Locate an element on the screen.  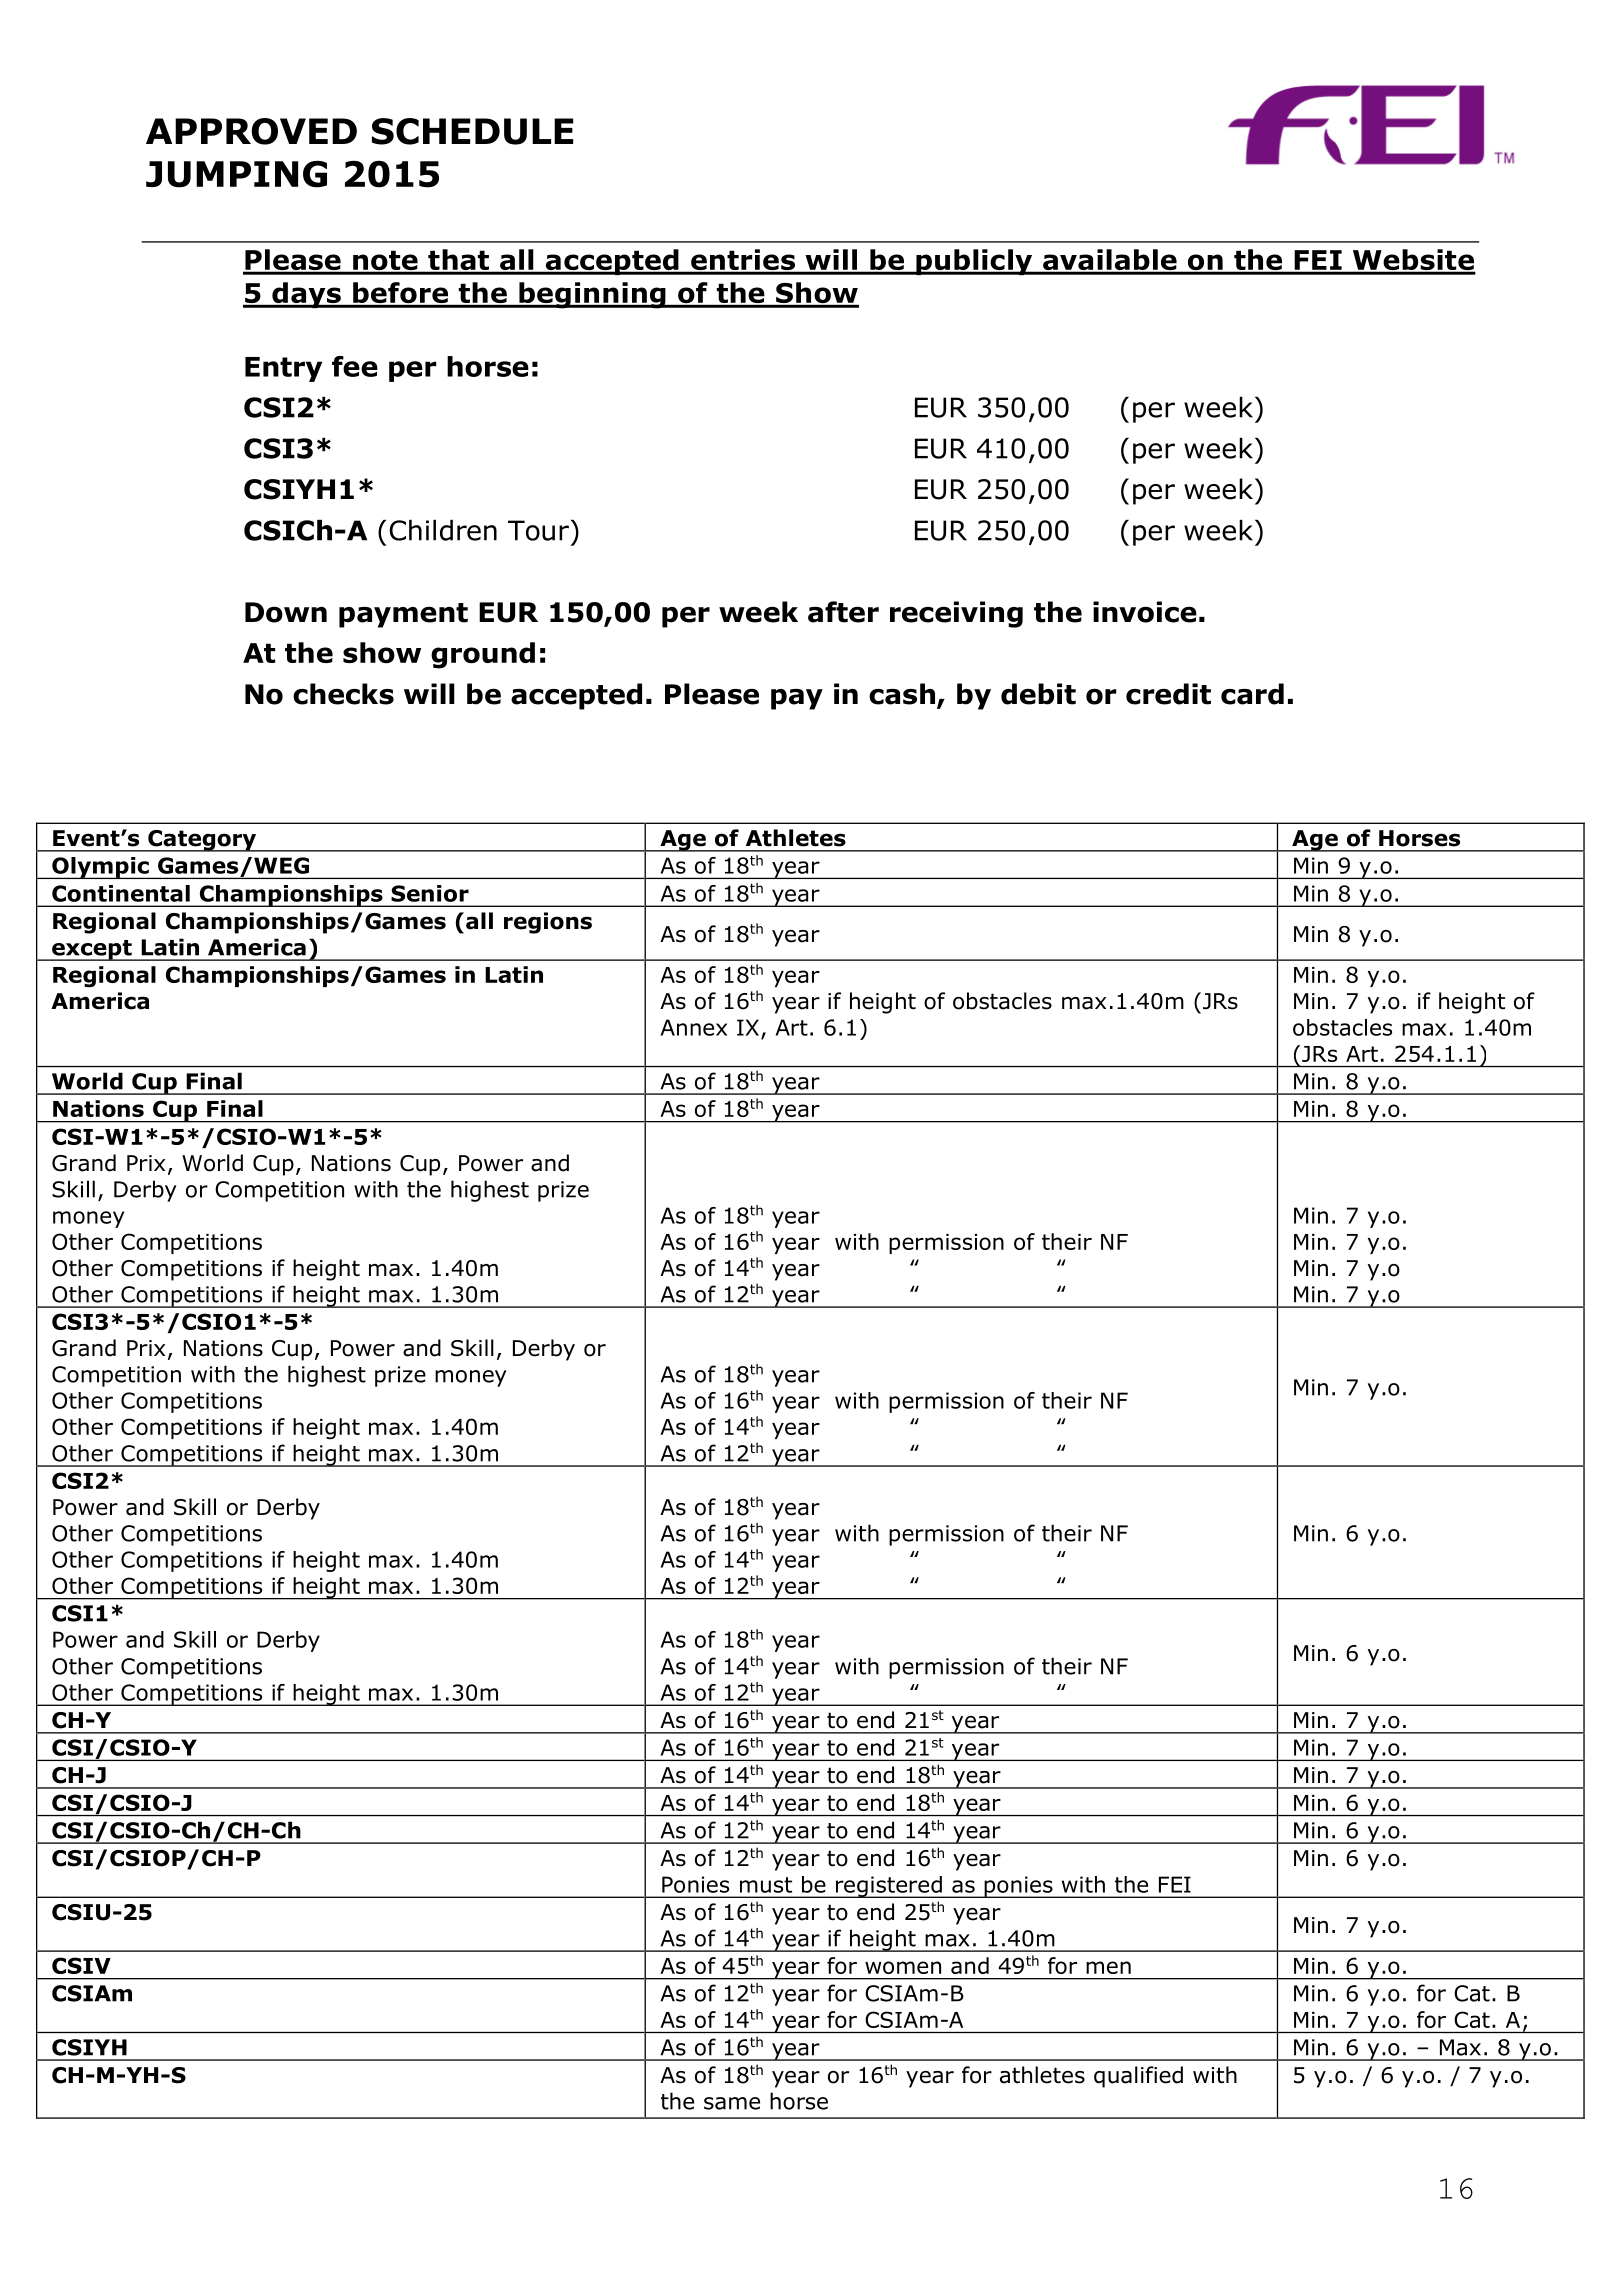
beginning is located at coordinates (592, 295).
